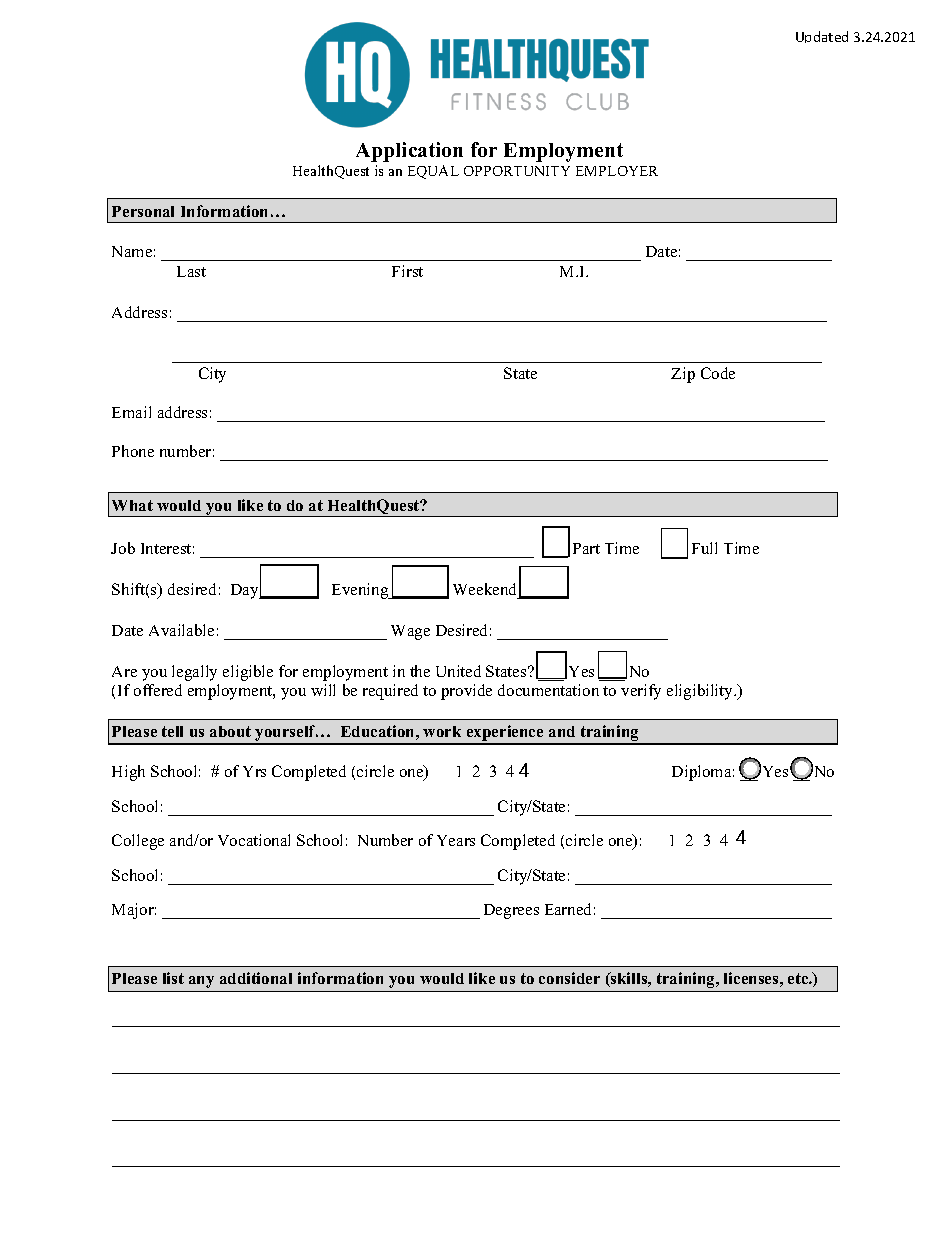 The width and height of the page is (952, 1233). I want to click on EMPLOYER, so click(617, 171).
